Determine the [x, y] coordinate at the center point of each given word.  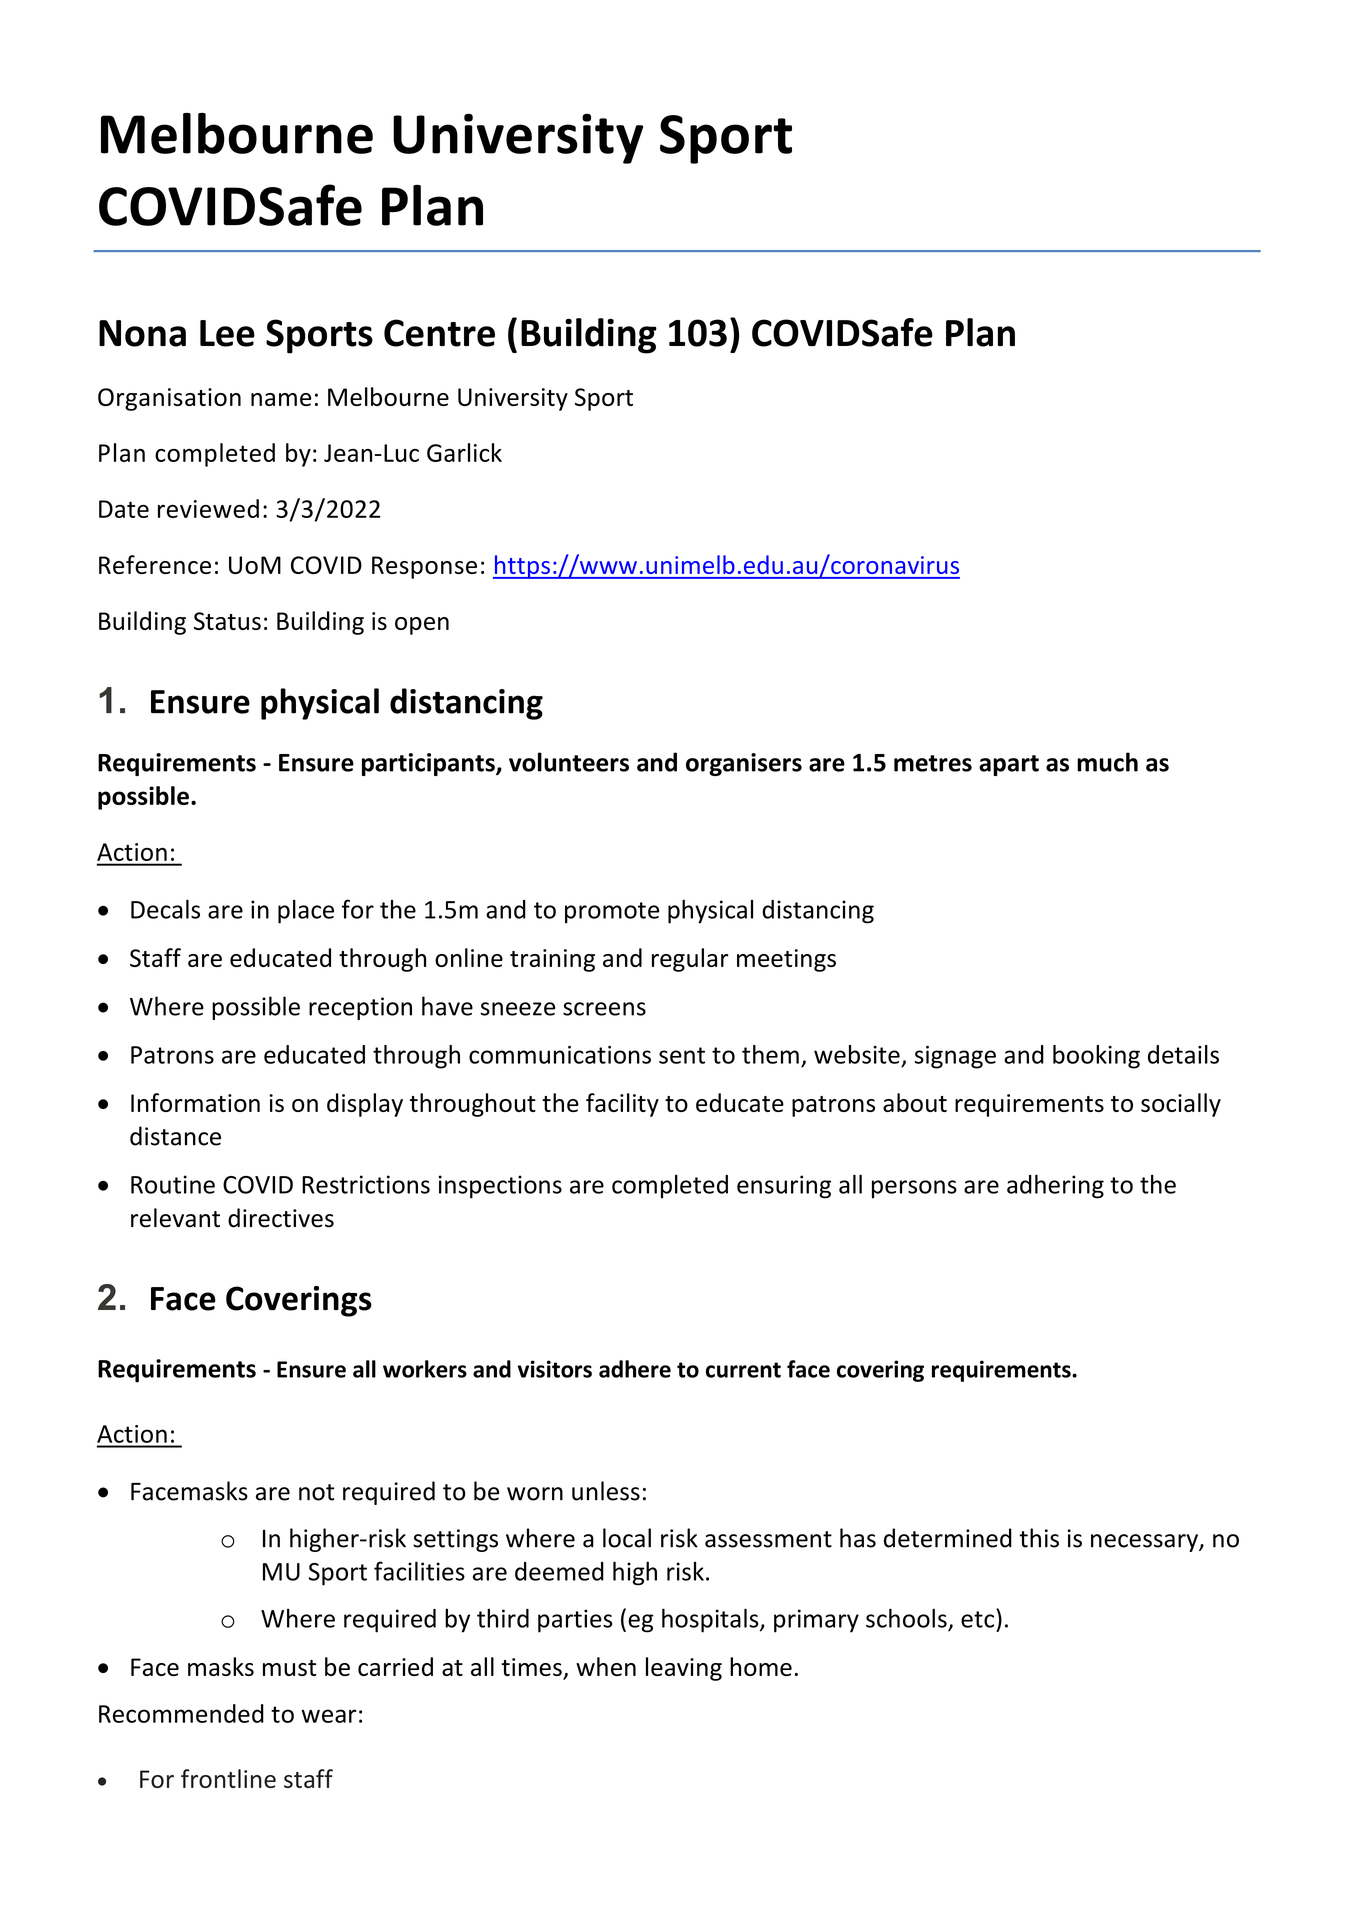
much [1107, 762]
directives [281, 1218]
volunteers [569, 762]
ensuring [784, 1187]
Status [227, 621]
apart [1009, 765]
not [316, 1492]
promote [612, 913]
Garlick [464, 452]
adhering [1055, 1186]
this [1039, 1538]
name [281, 399]
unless [606, 1491]
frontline [228, 1778]
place [306, 911]
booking [1096, 1057]
